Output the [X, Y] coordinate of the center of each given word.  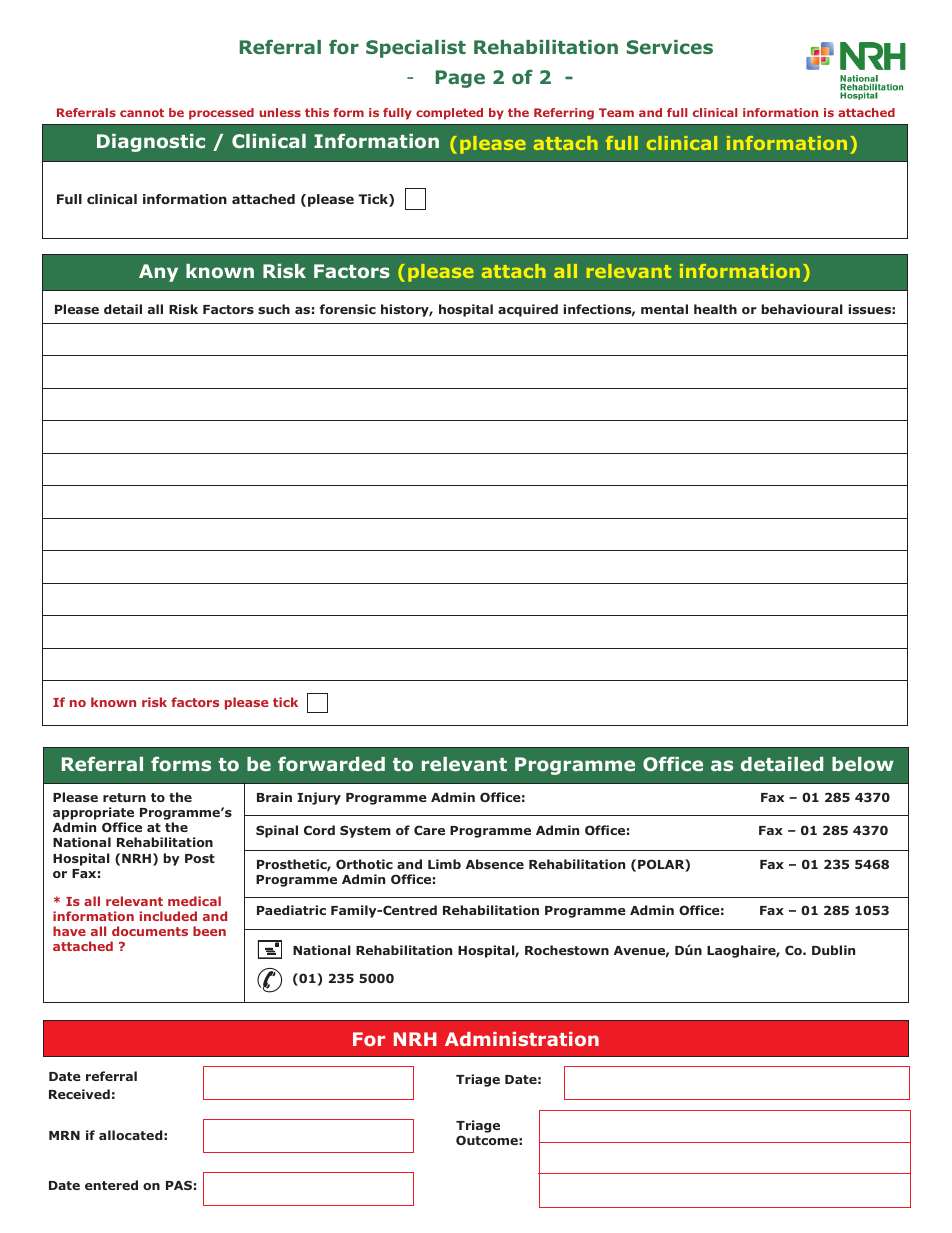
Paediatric [291, 910]
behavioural [802, 309]
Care [429, 830]
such [274, 309]
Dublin [833, 950]
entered [111, 1185]
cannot [142, 112]
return [124, 797]
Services [670, 47]
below [863, 764]
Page [460, 79]
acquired [528, 310]
